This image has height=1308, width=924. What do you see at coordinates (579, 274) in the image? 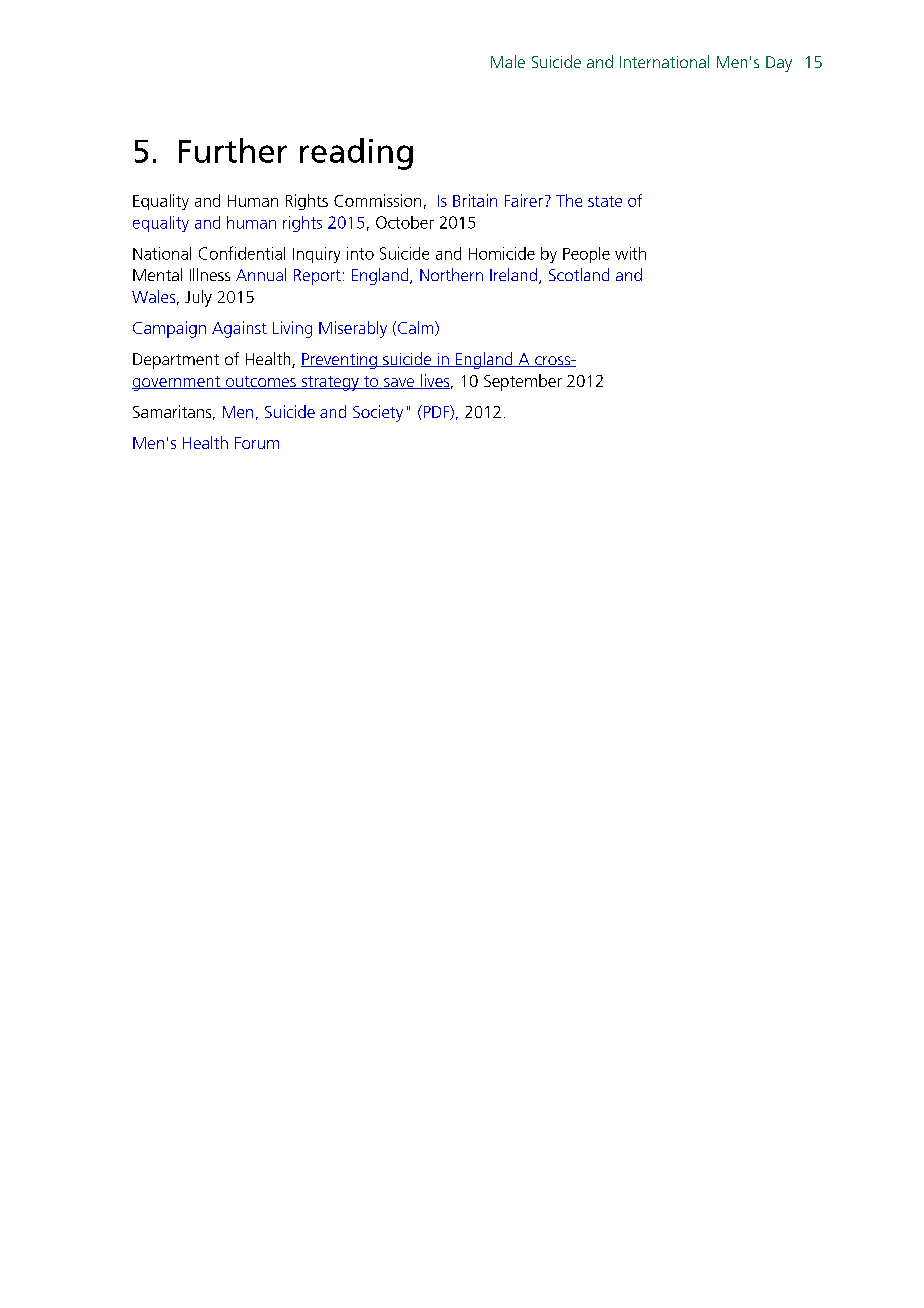
I see `Scotland` at bounding box center [579, 274].
